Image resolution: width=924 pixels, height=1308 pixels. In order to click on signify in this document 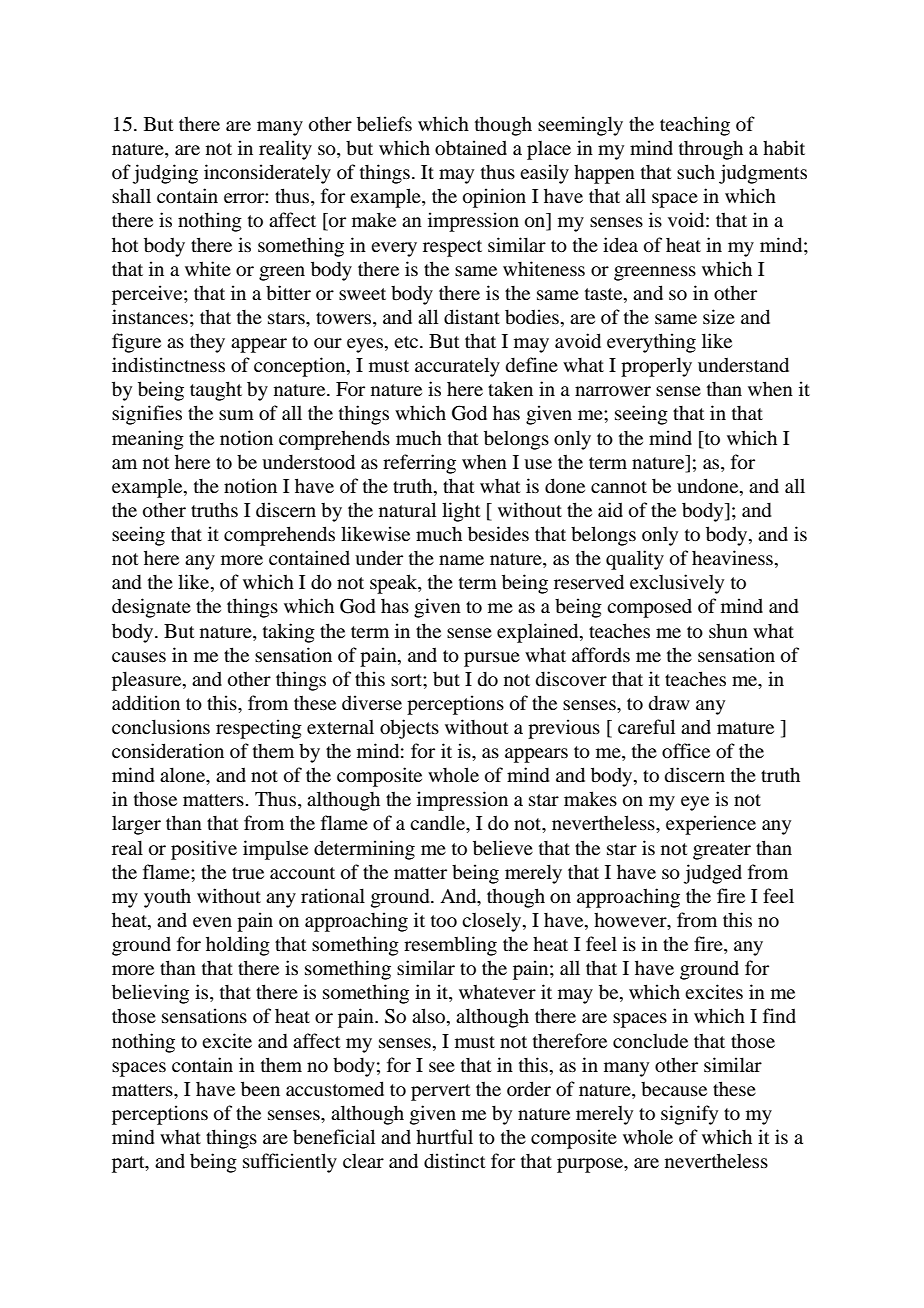, I will do `click(689, 1115)`.
